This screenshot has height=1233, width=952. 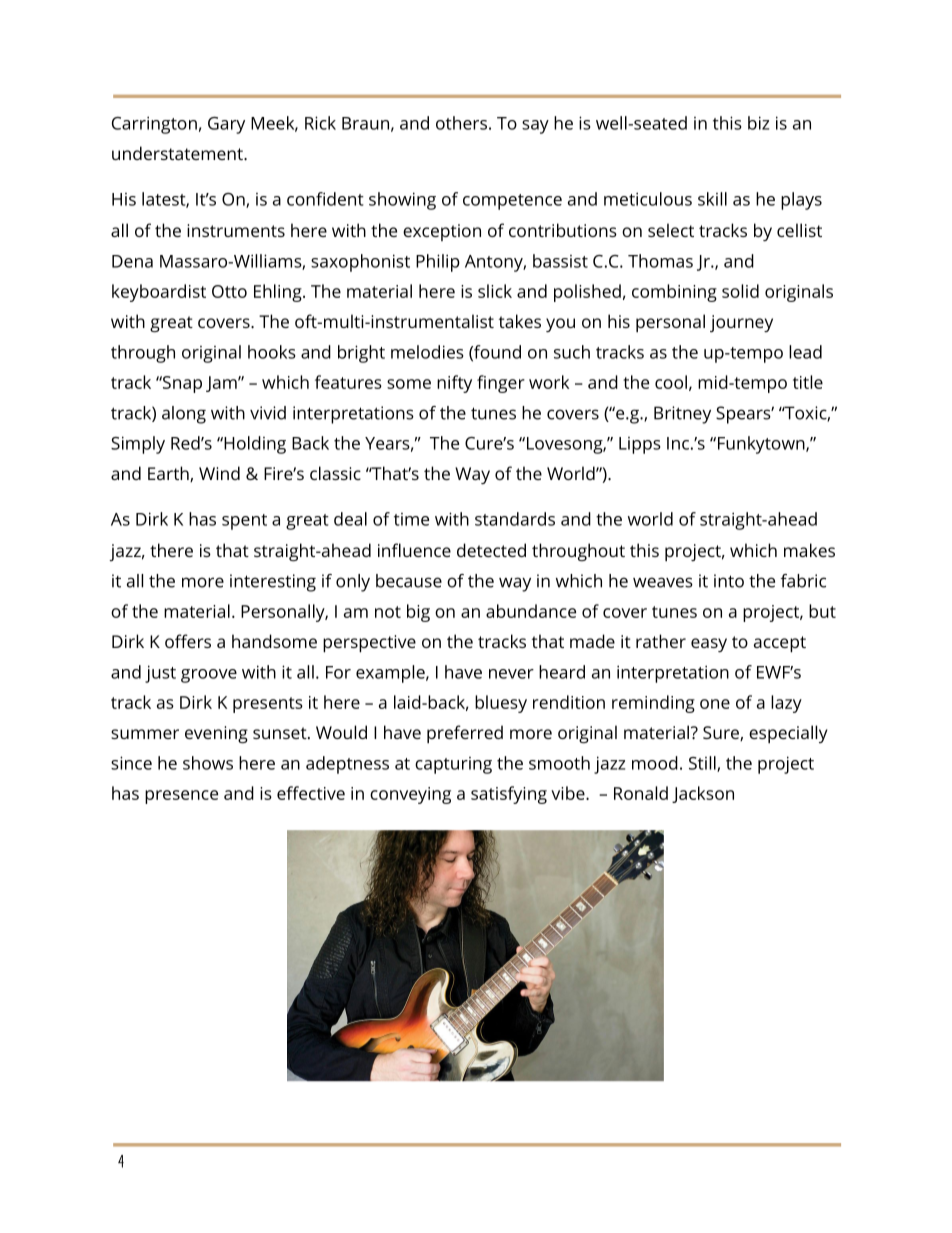 What do you see at coordinates (461, 123) in the screenshot?
I see `others` at bounding box center [461, 123].
